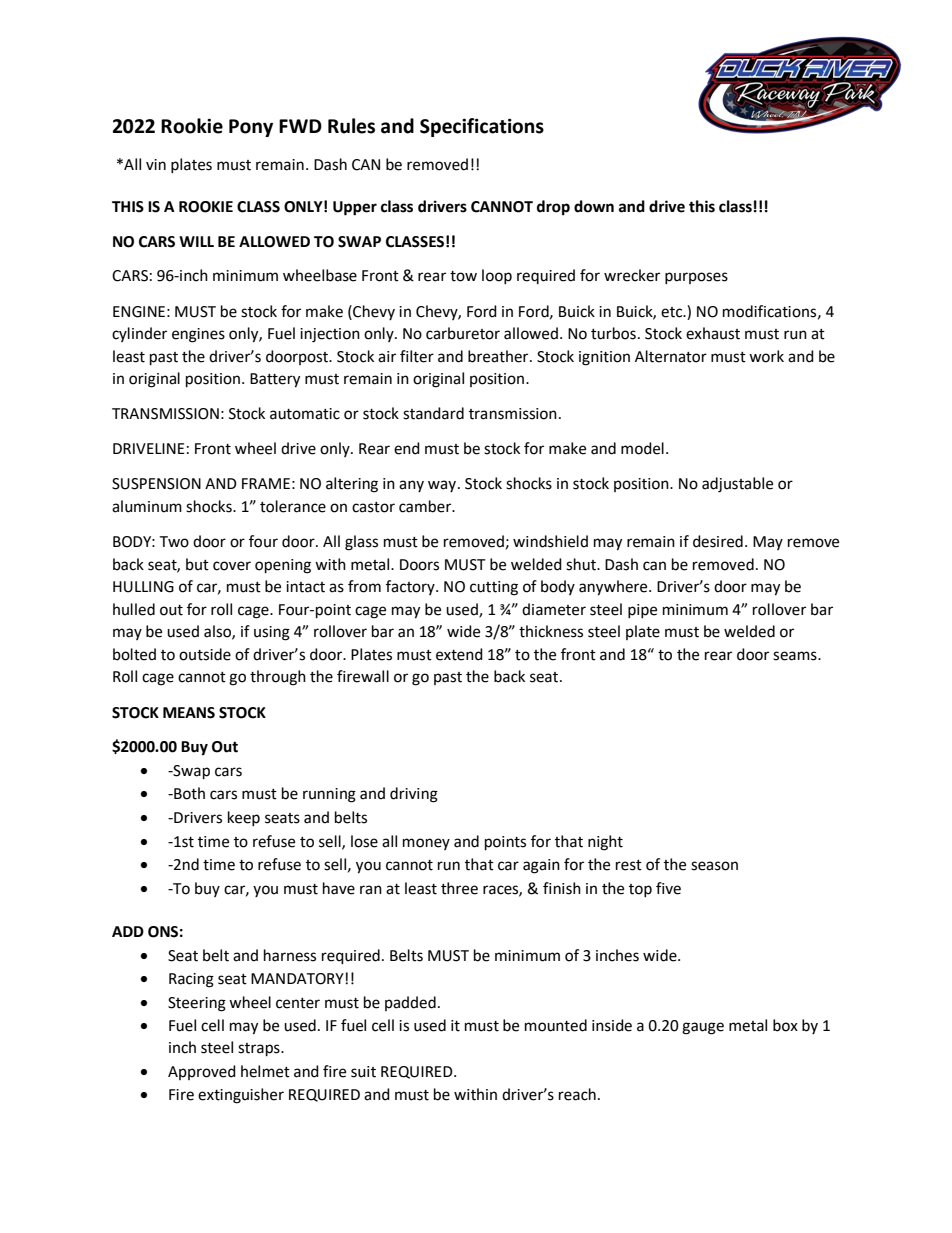 The width and height of the screenshot is (952, 1233). I want to click on Alternator, so click(671, 356).
